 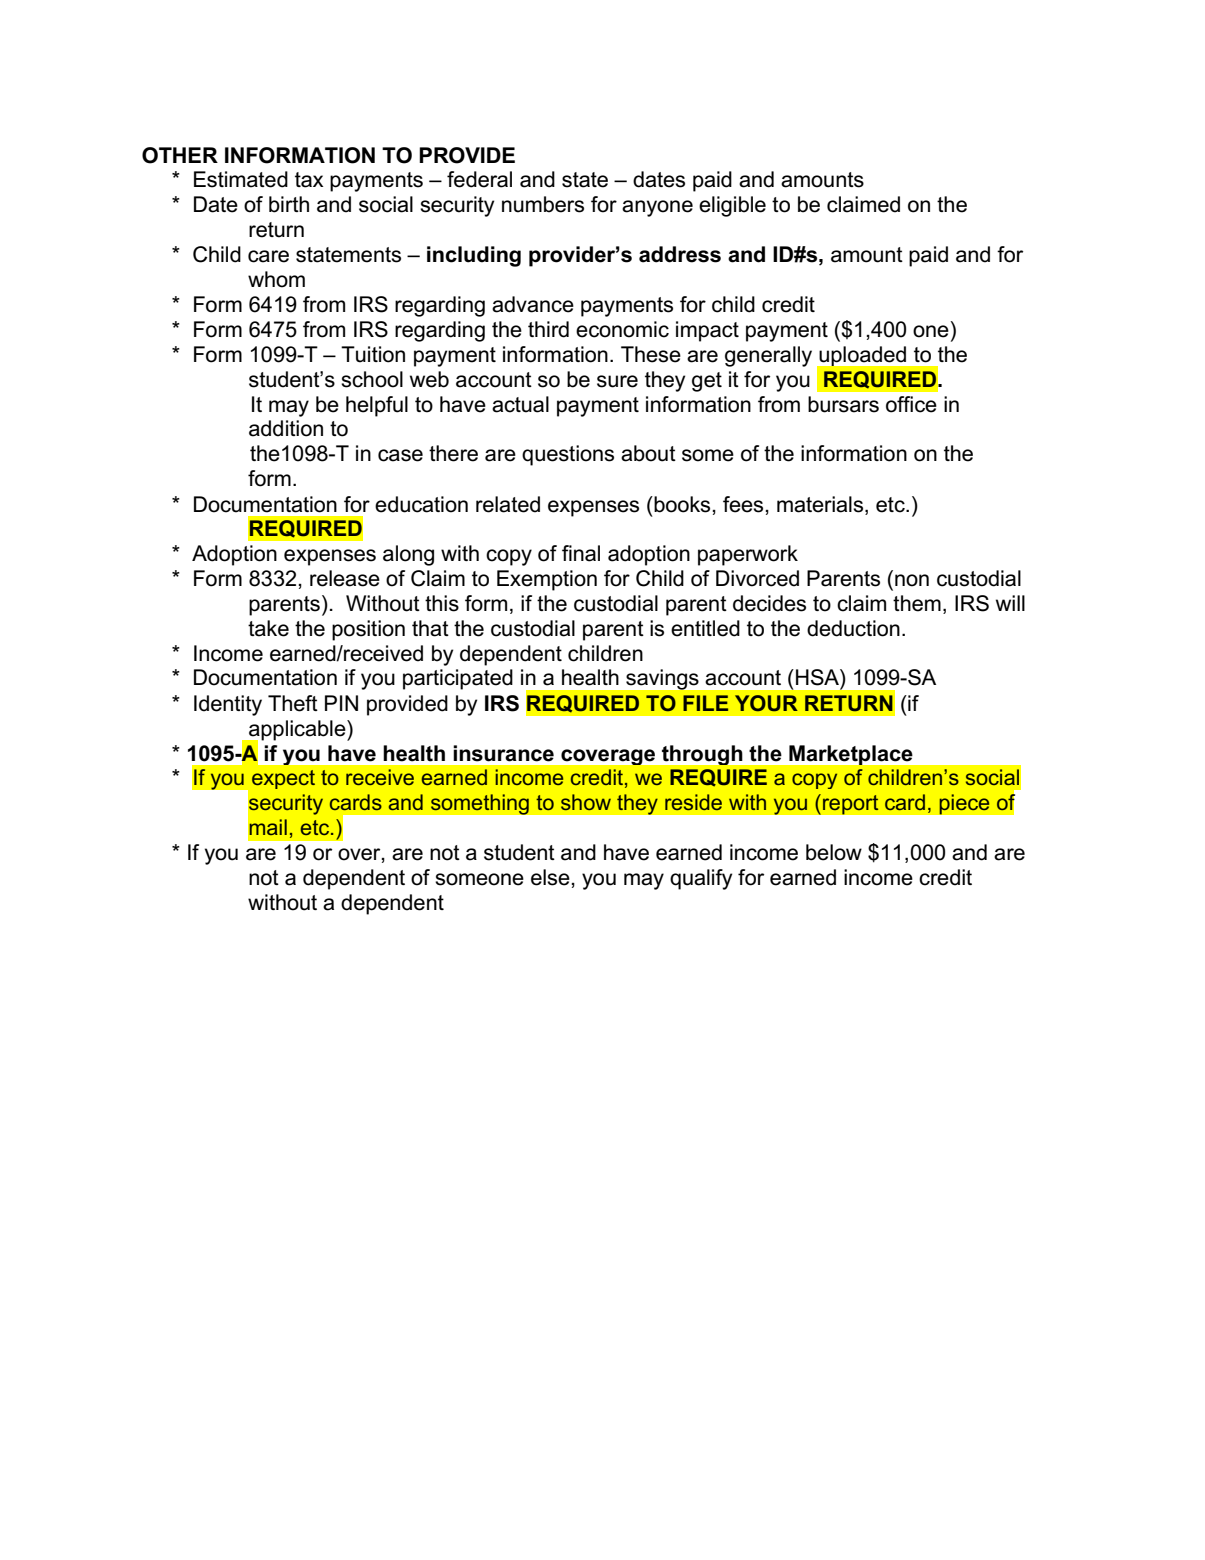 What do you see at coordinates (309, 180) in the image?
I see `tax` at bounding box center [309, 180].
